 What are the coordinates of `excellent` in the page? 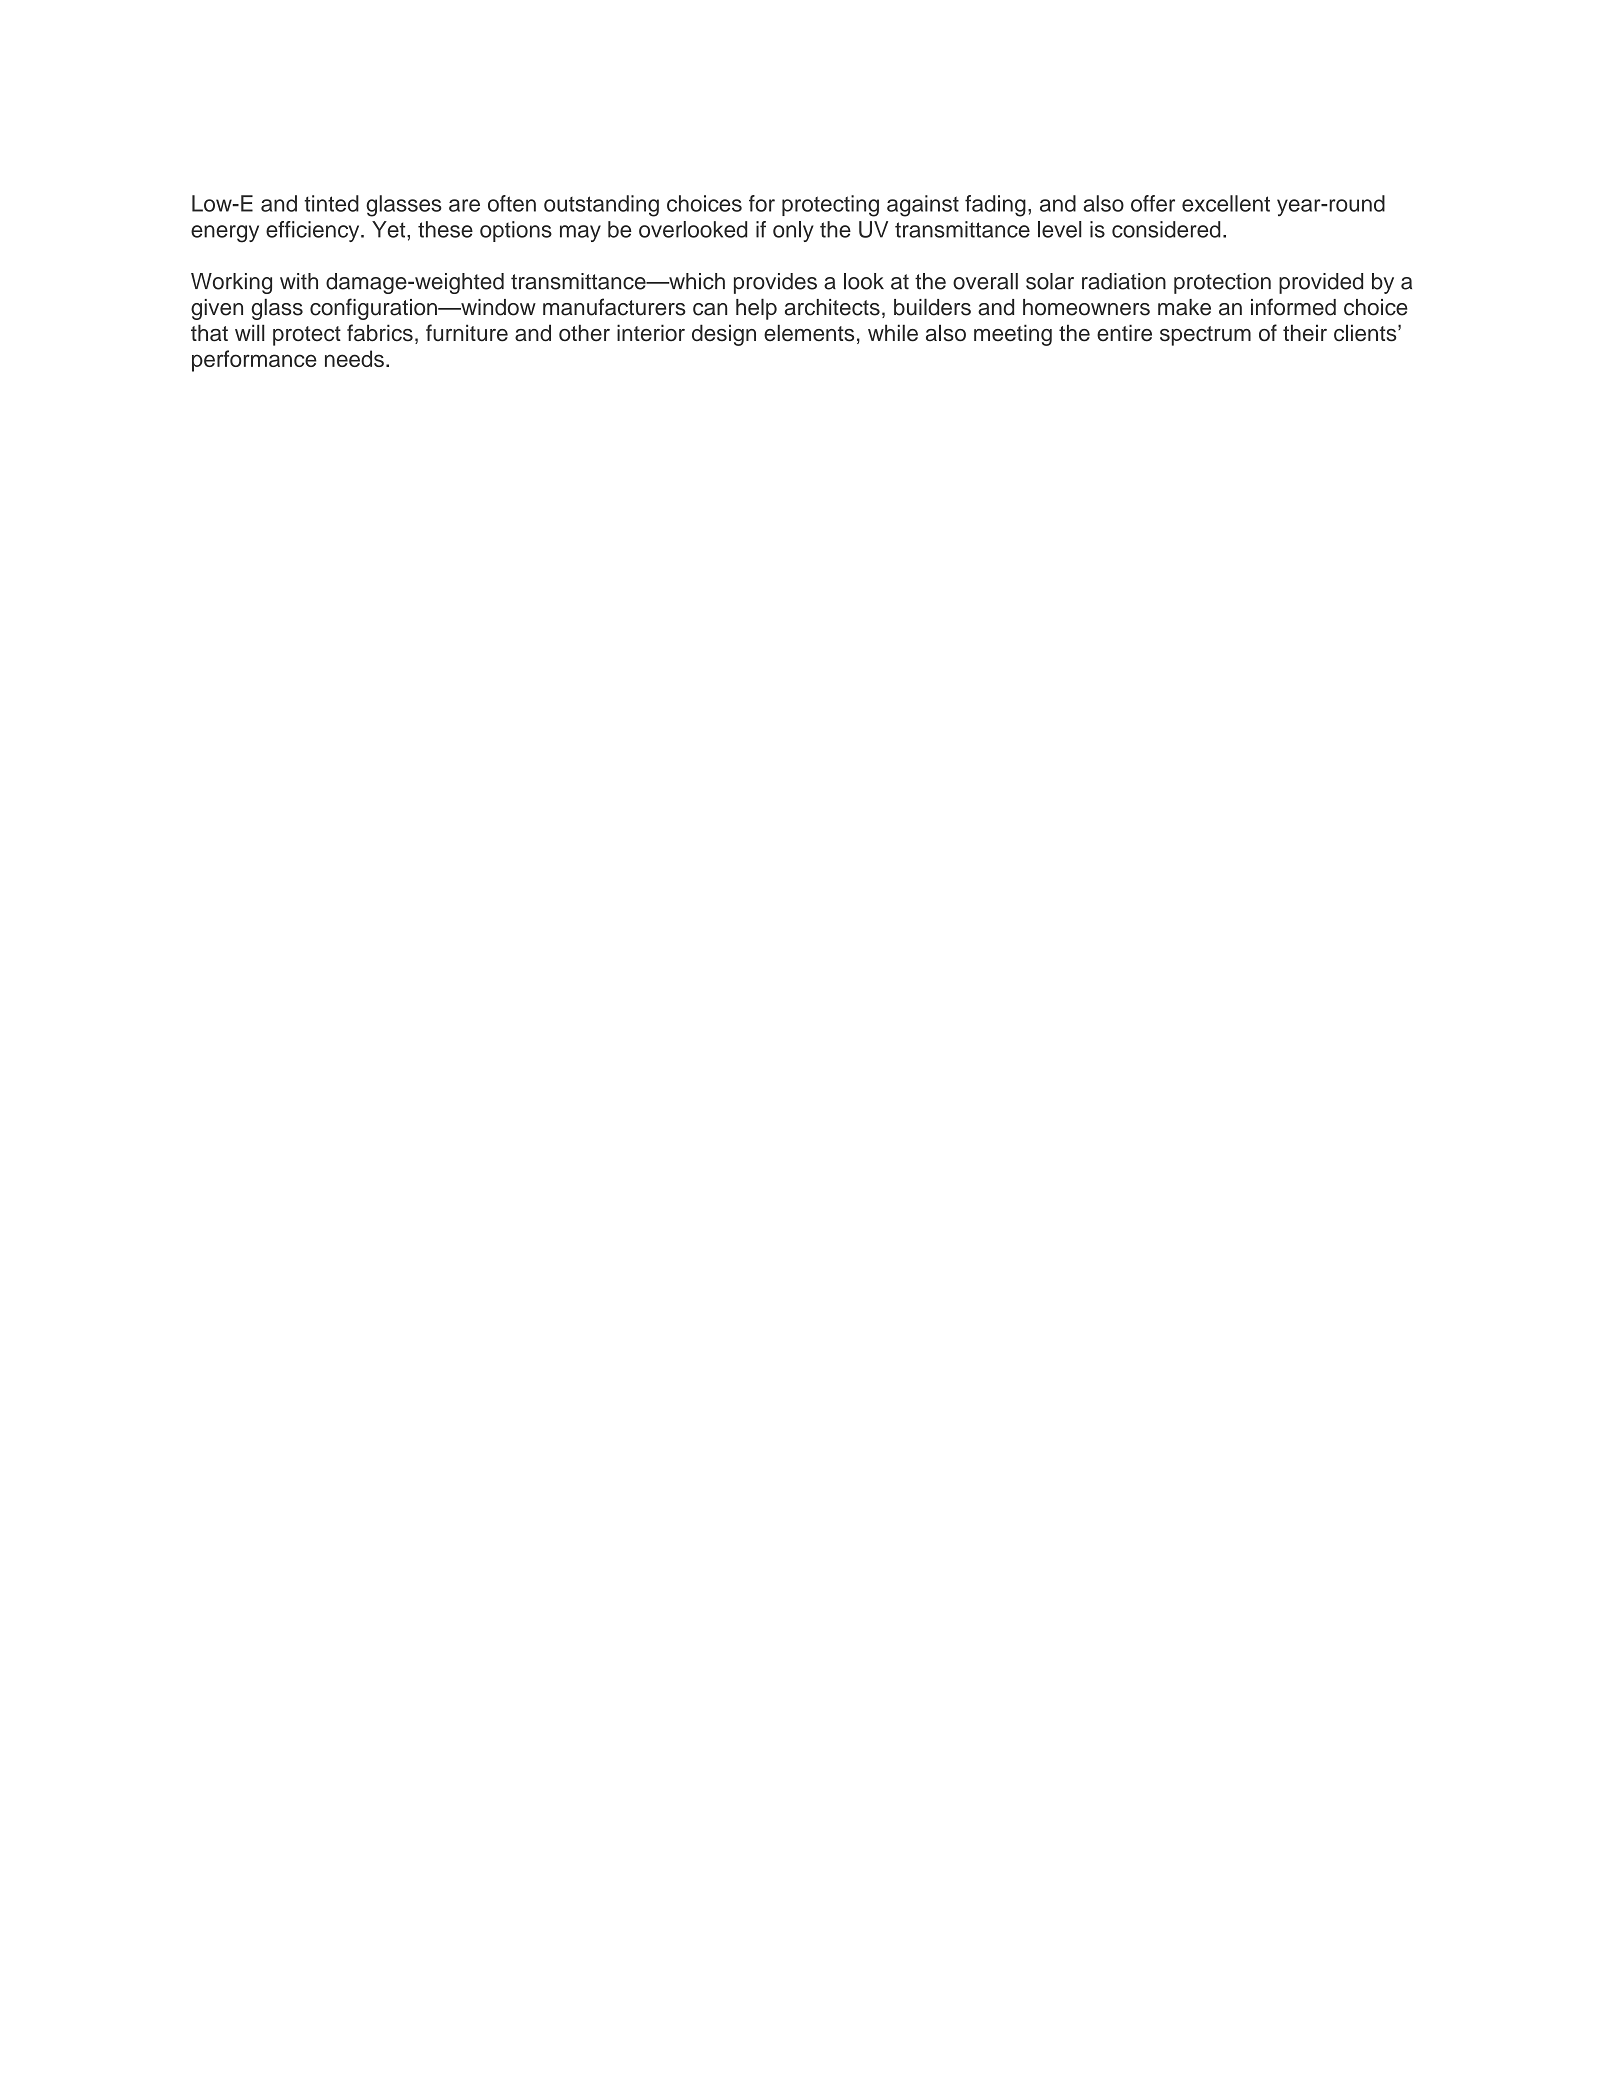 It's located at (1226, 203).
